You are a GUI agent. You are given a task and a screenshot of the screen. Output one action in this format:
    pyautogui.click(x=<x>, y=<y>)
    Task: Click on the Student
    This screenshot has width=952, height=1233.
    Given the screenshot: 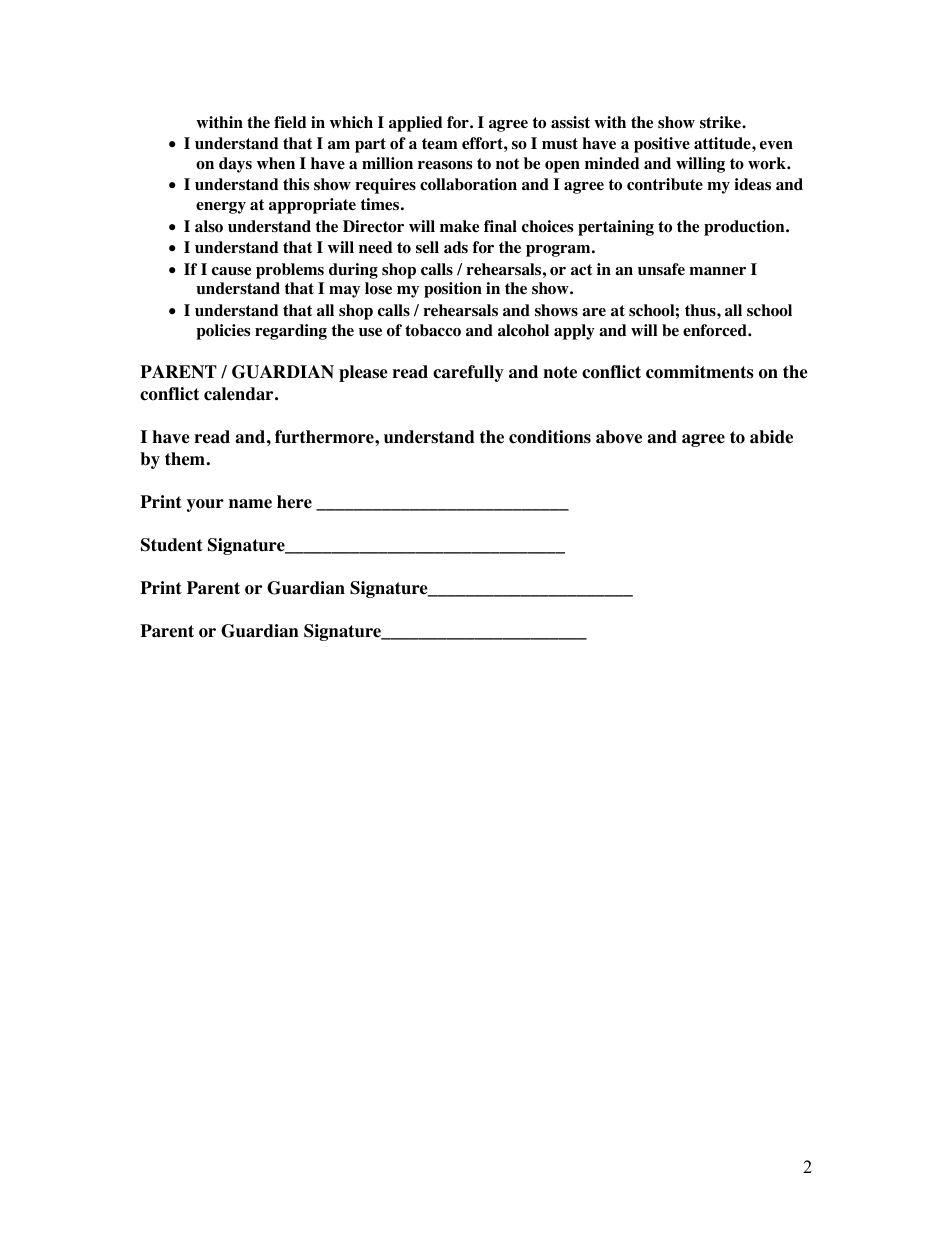 What is the action you would take?
    pyautogui.click(x=172, y=545)
